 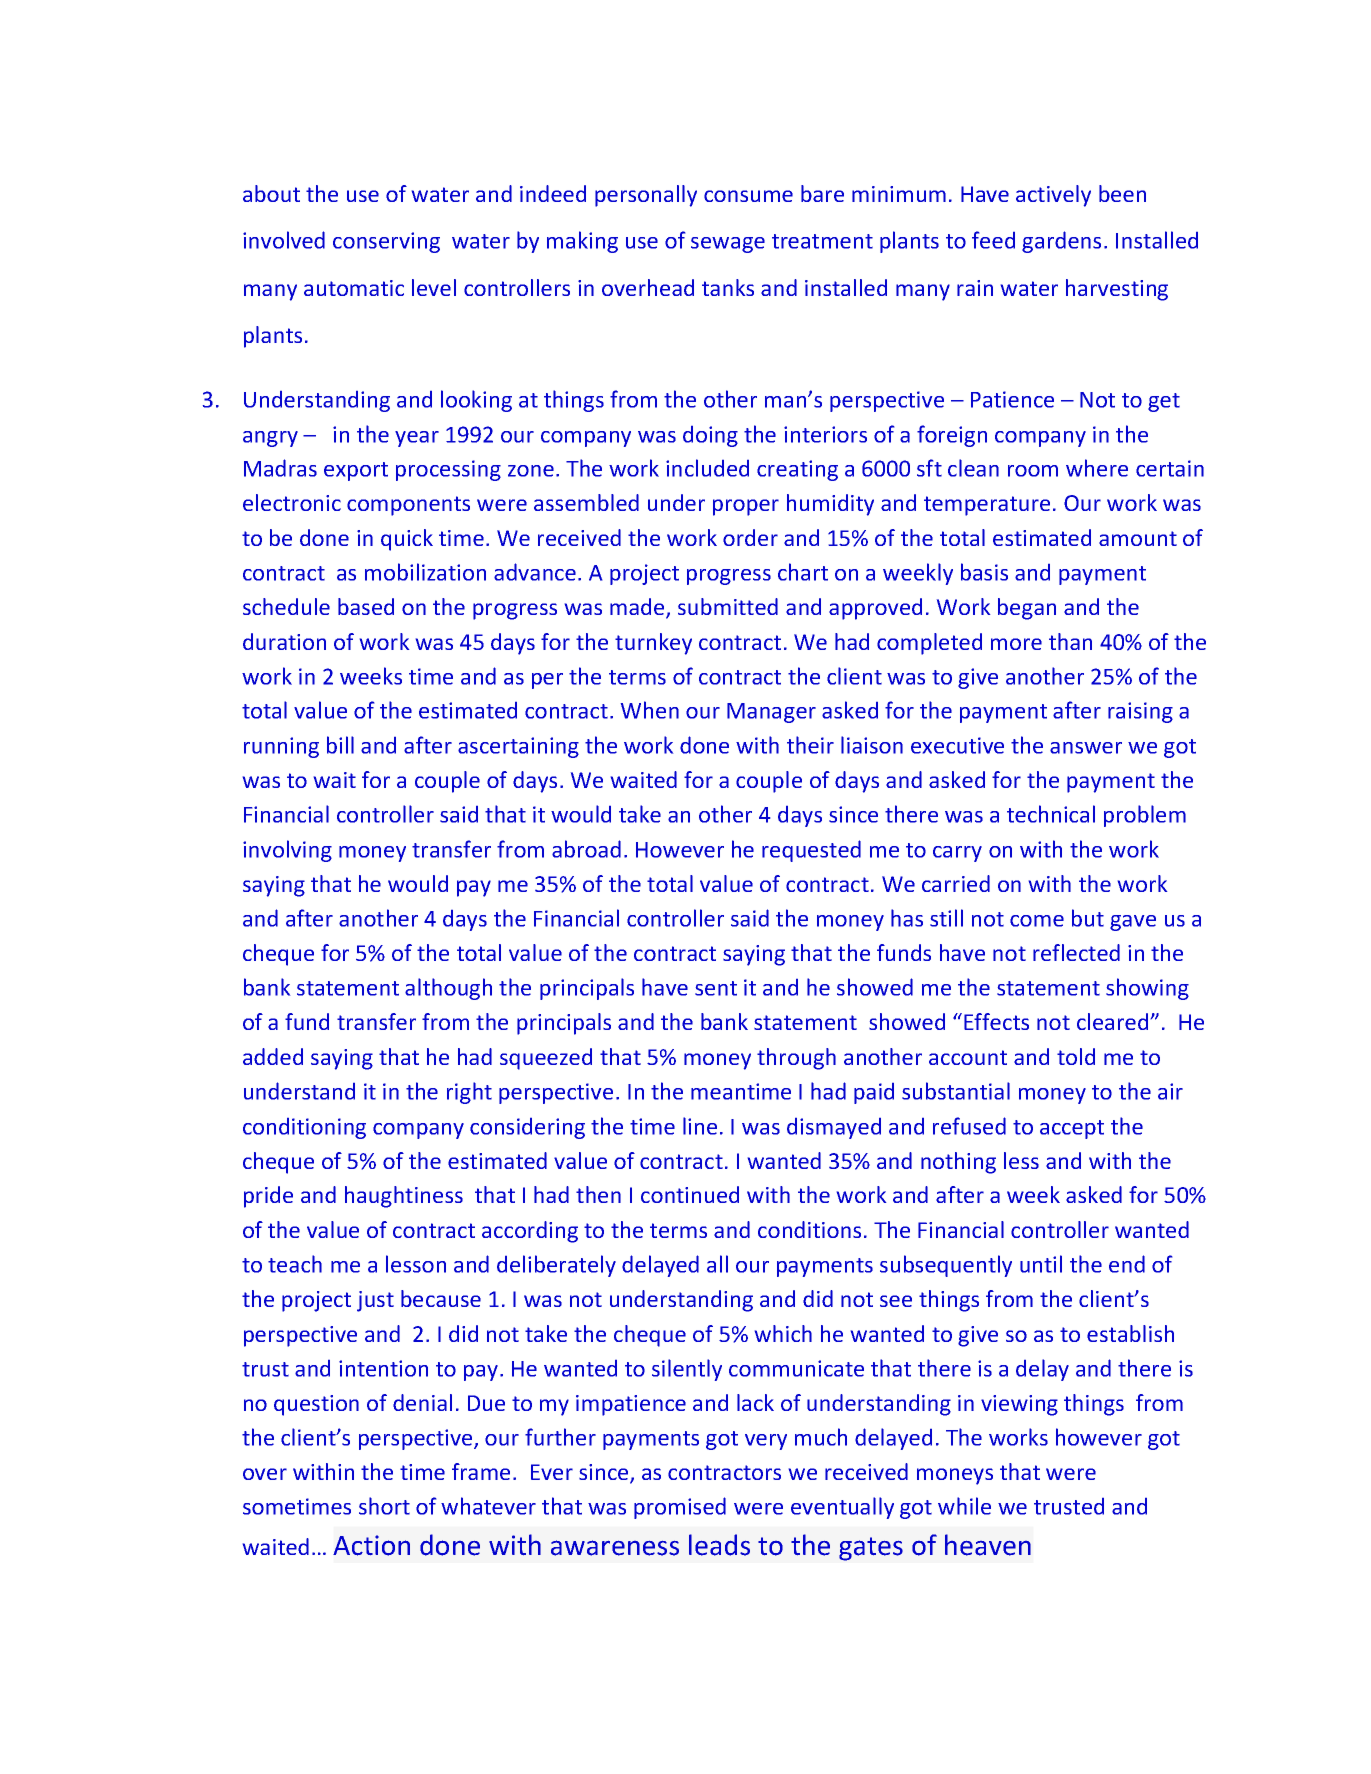 I want to click on gardens, so click(x=1061, y=242).
